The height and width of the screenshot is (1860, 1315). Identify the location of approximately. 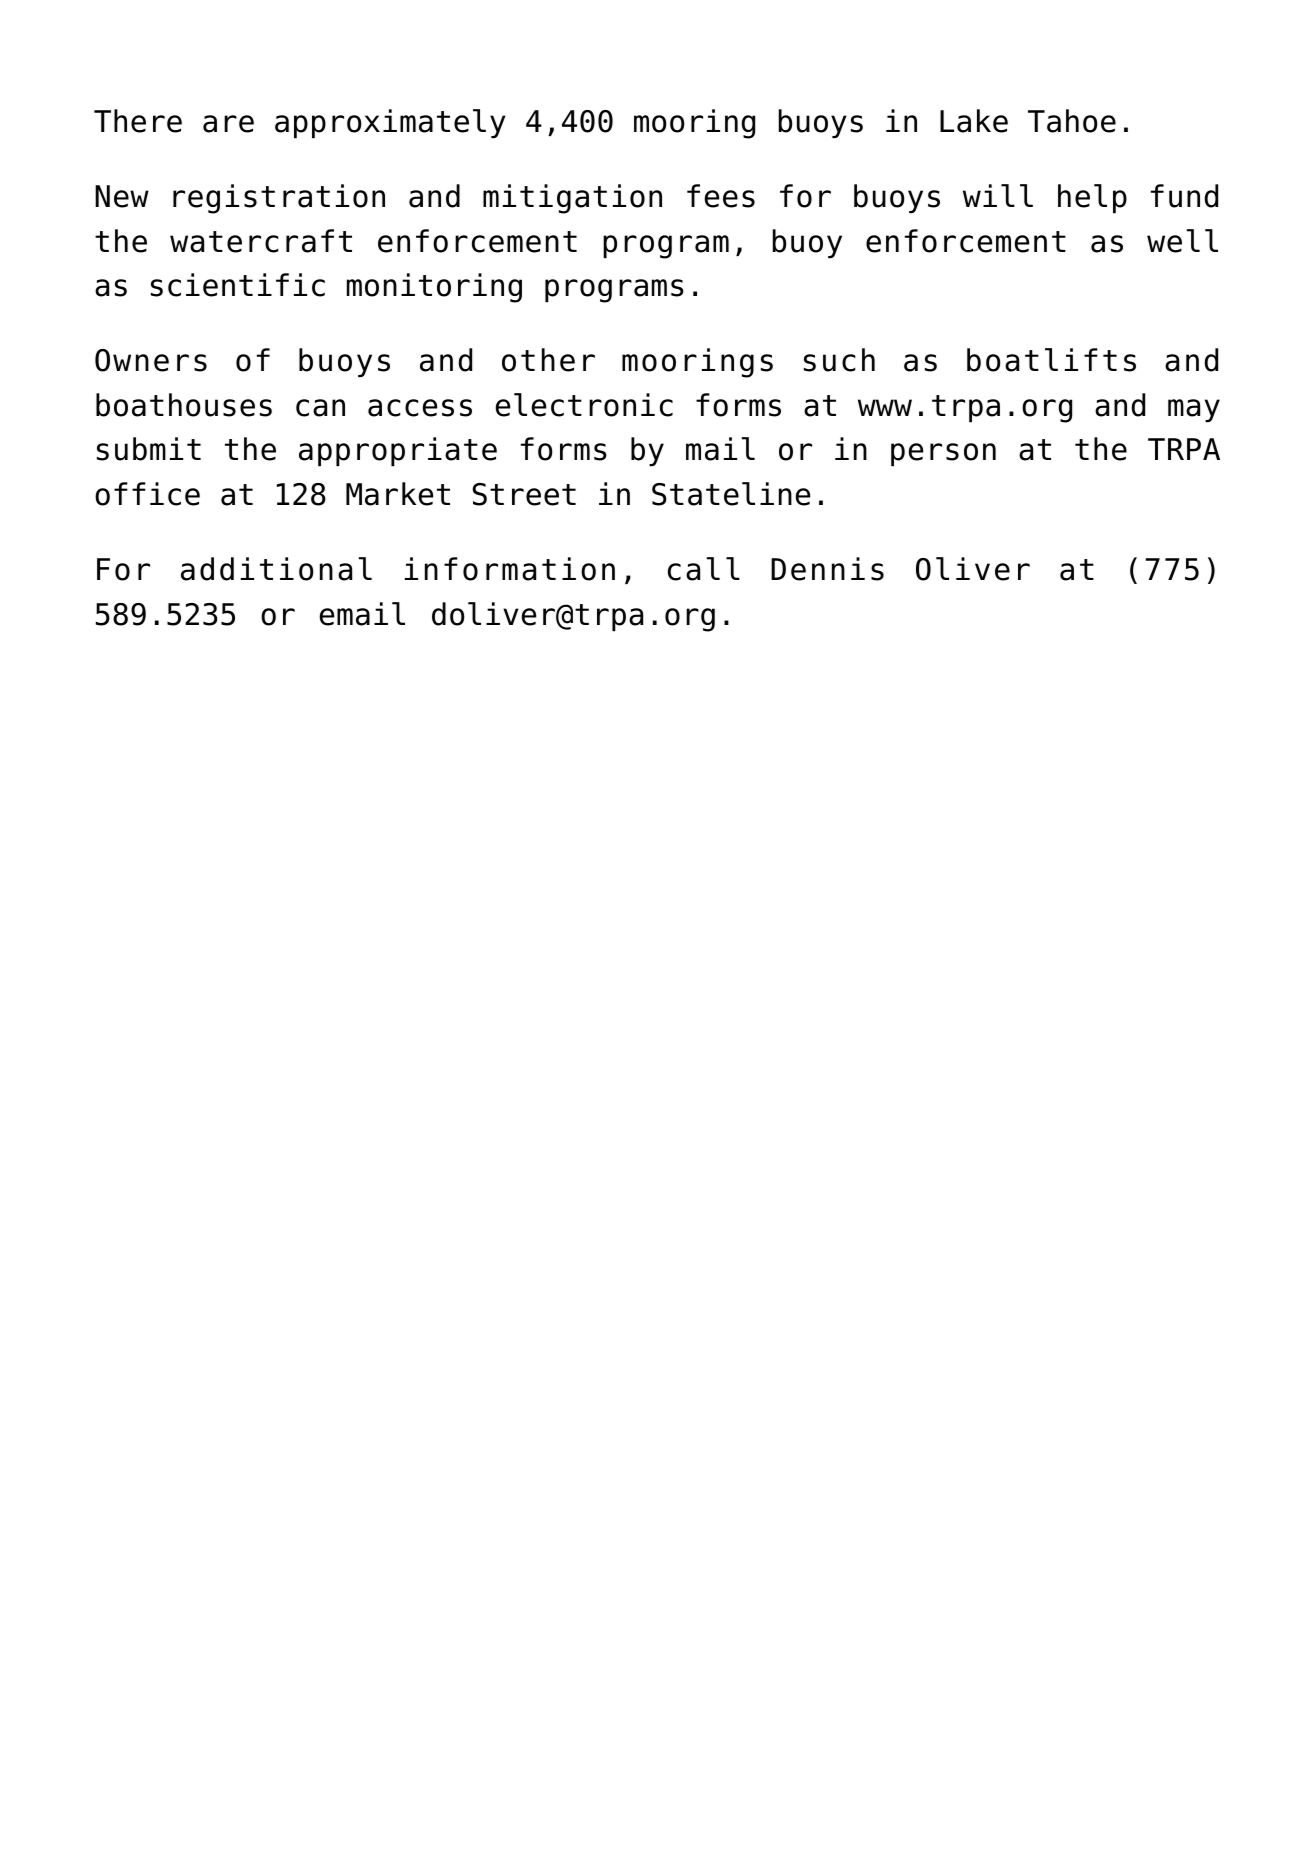
(390, 124).
